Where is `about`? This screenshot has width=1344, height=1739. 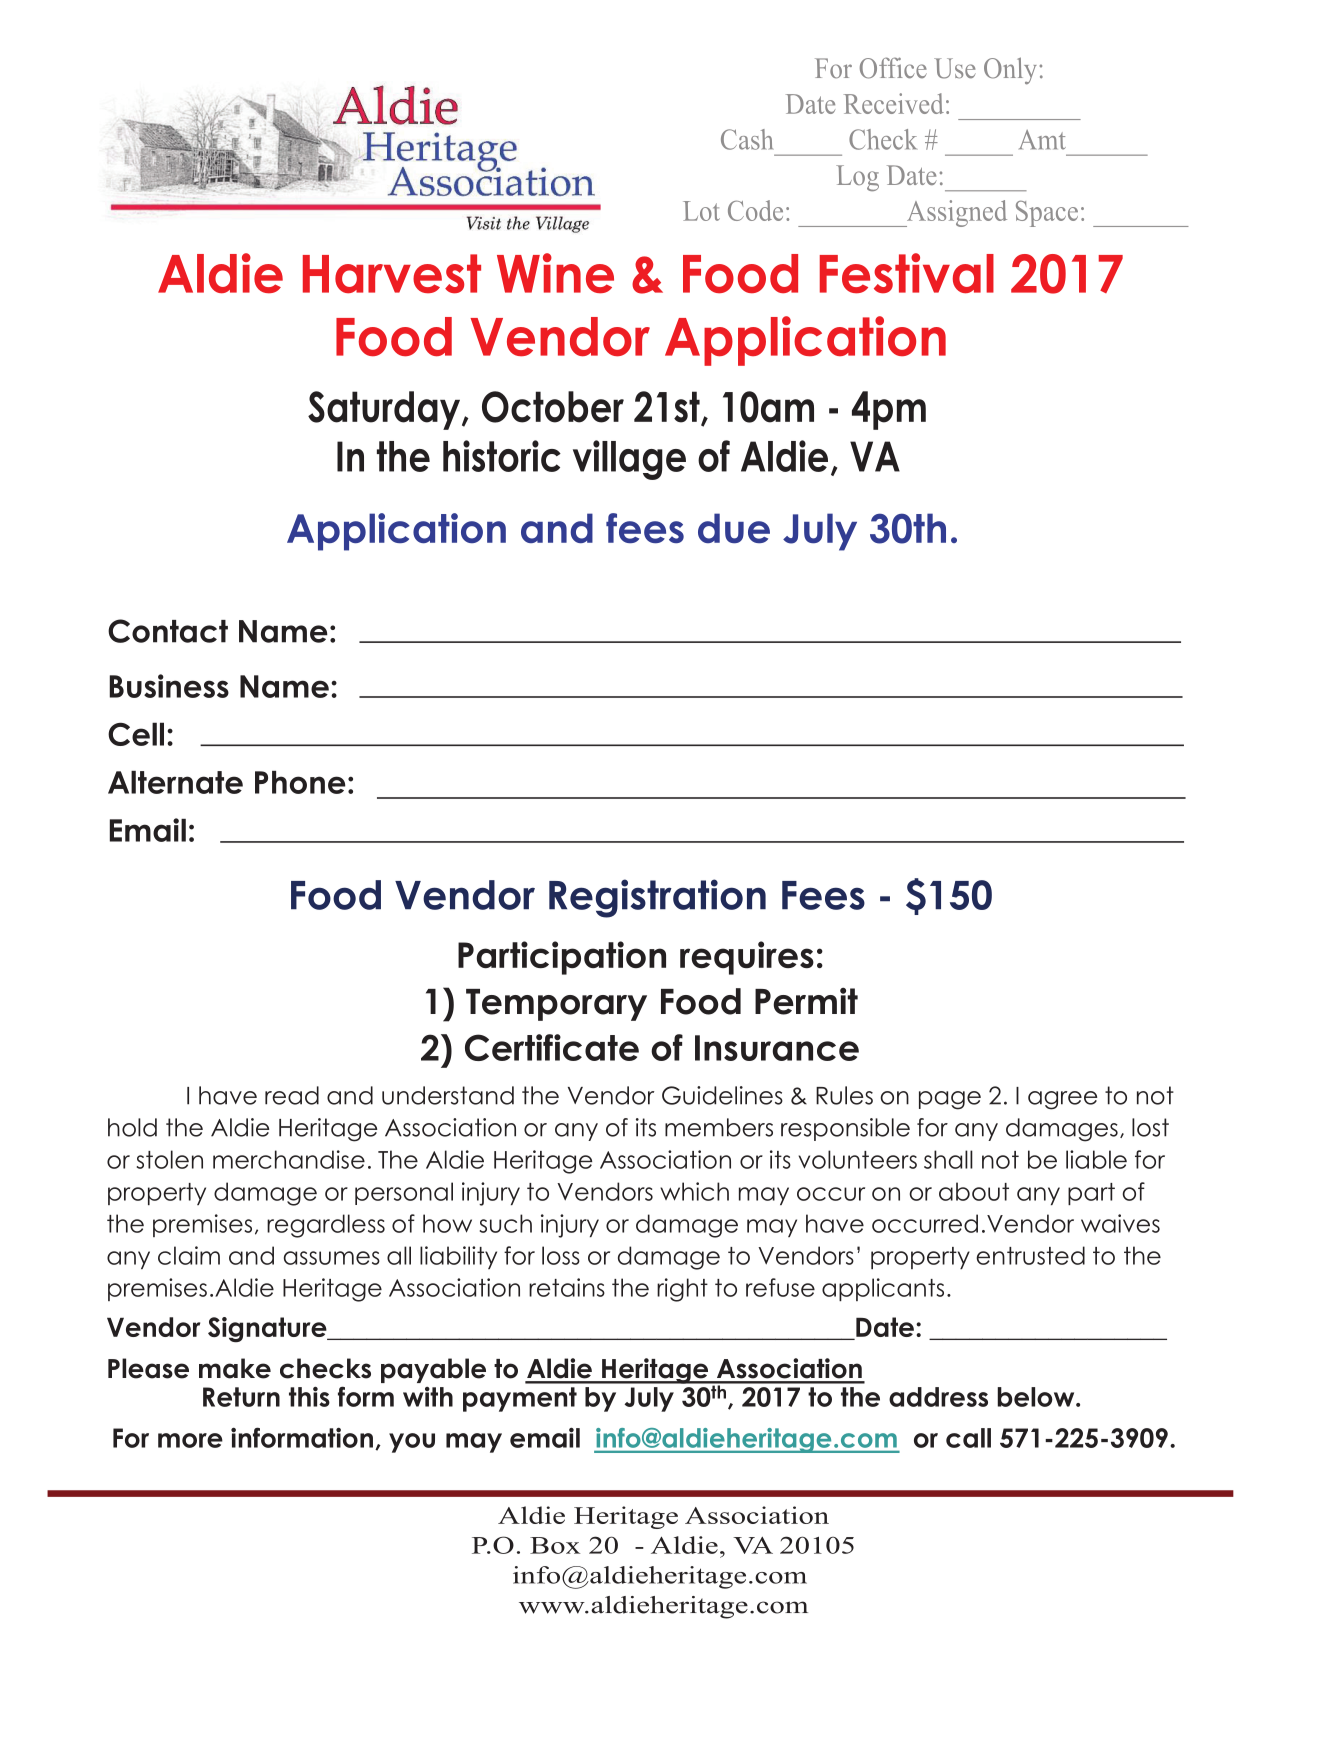
about is located at coordinates (974, 1191).
